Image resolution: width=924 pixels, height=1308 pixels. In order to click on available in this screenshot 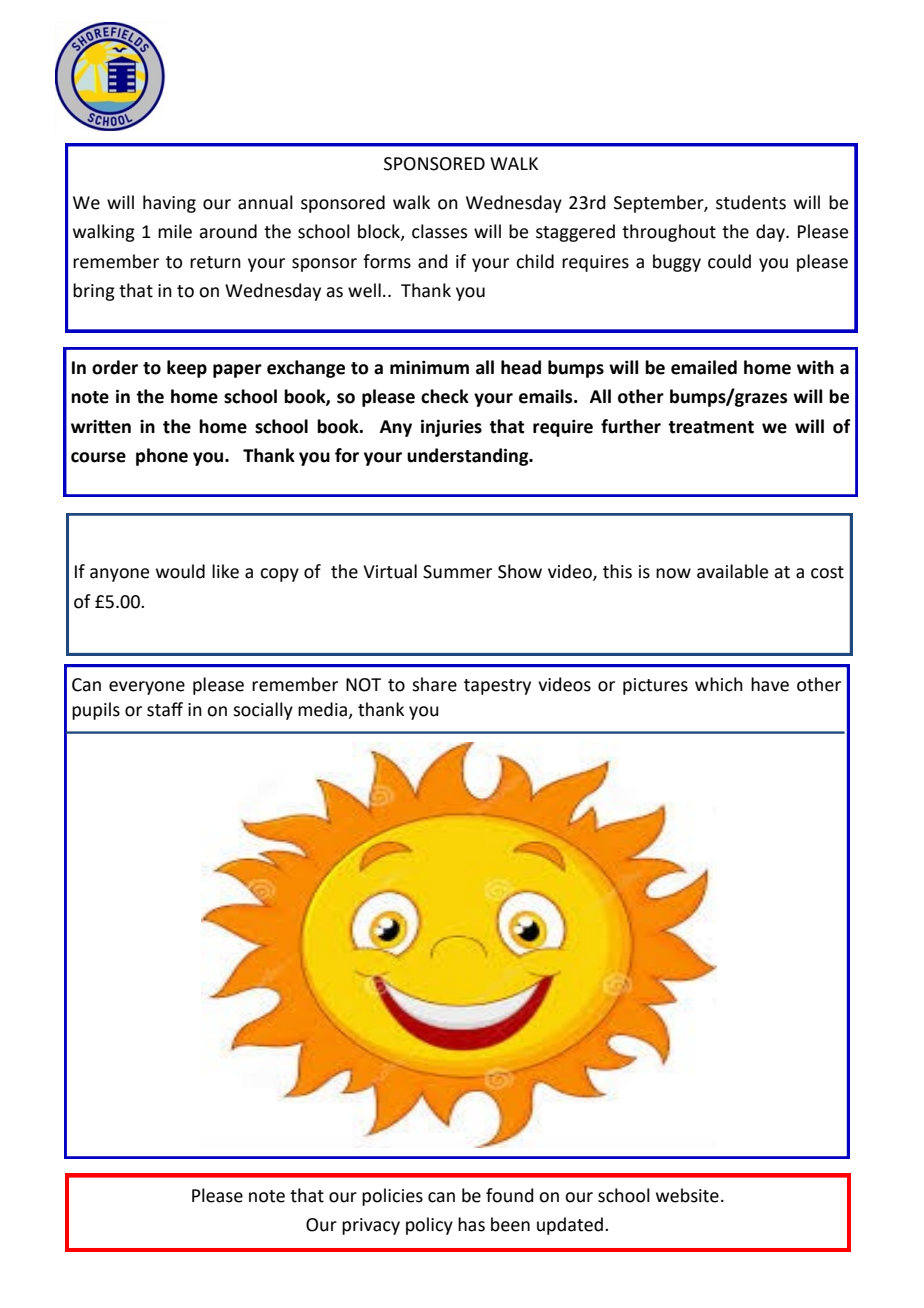, I will do `click(732, 571)`.
